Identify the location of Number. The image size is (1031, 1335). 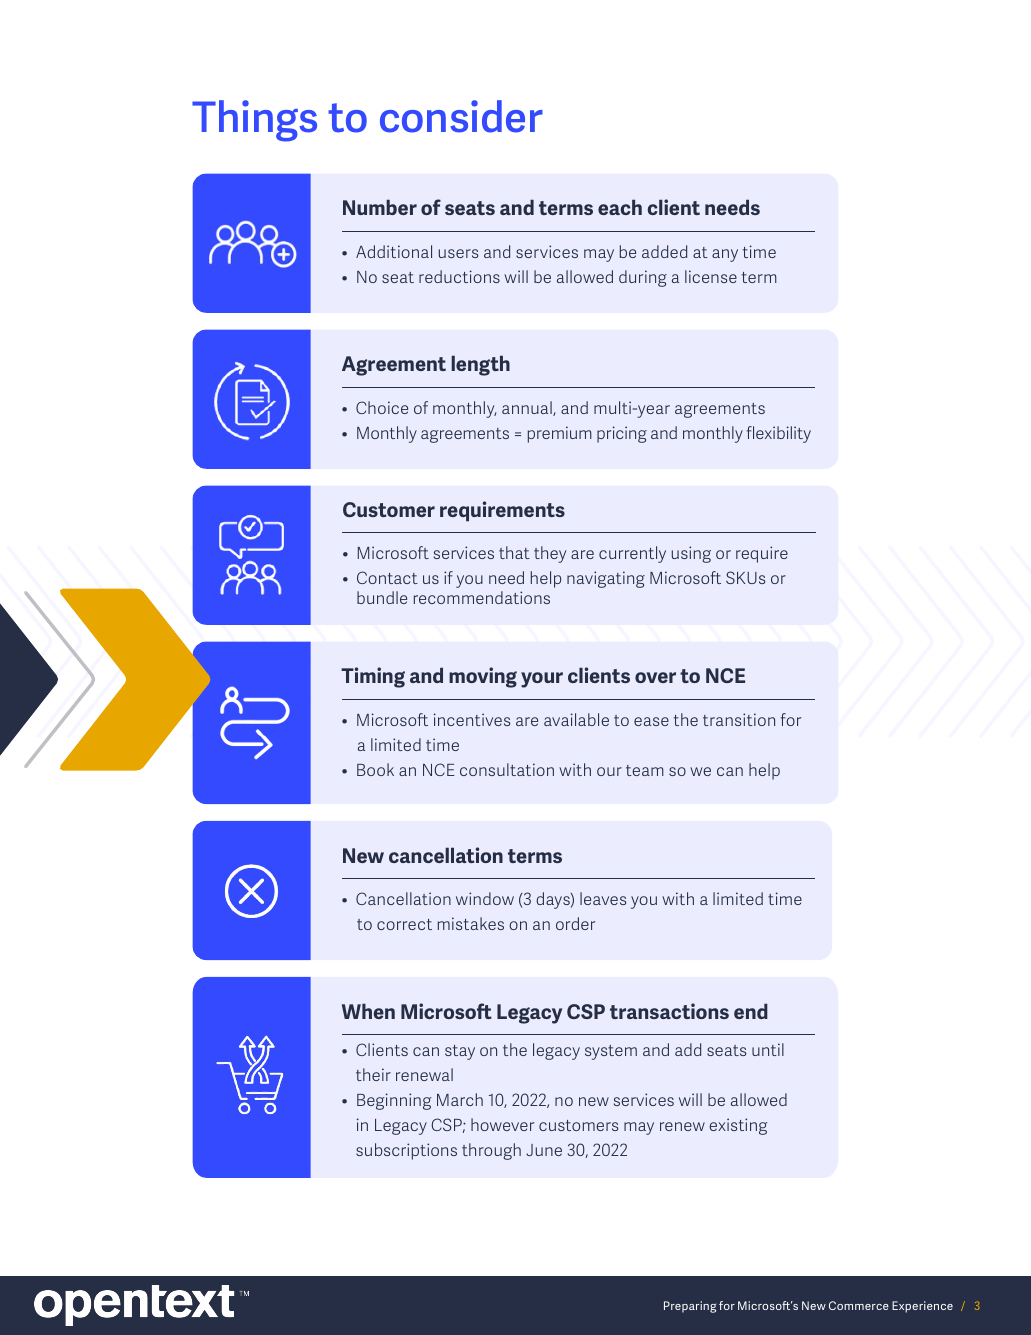
(380, 207).
